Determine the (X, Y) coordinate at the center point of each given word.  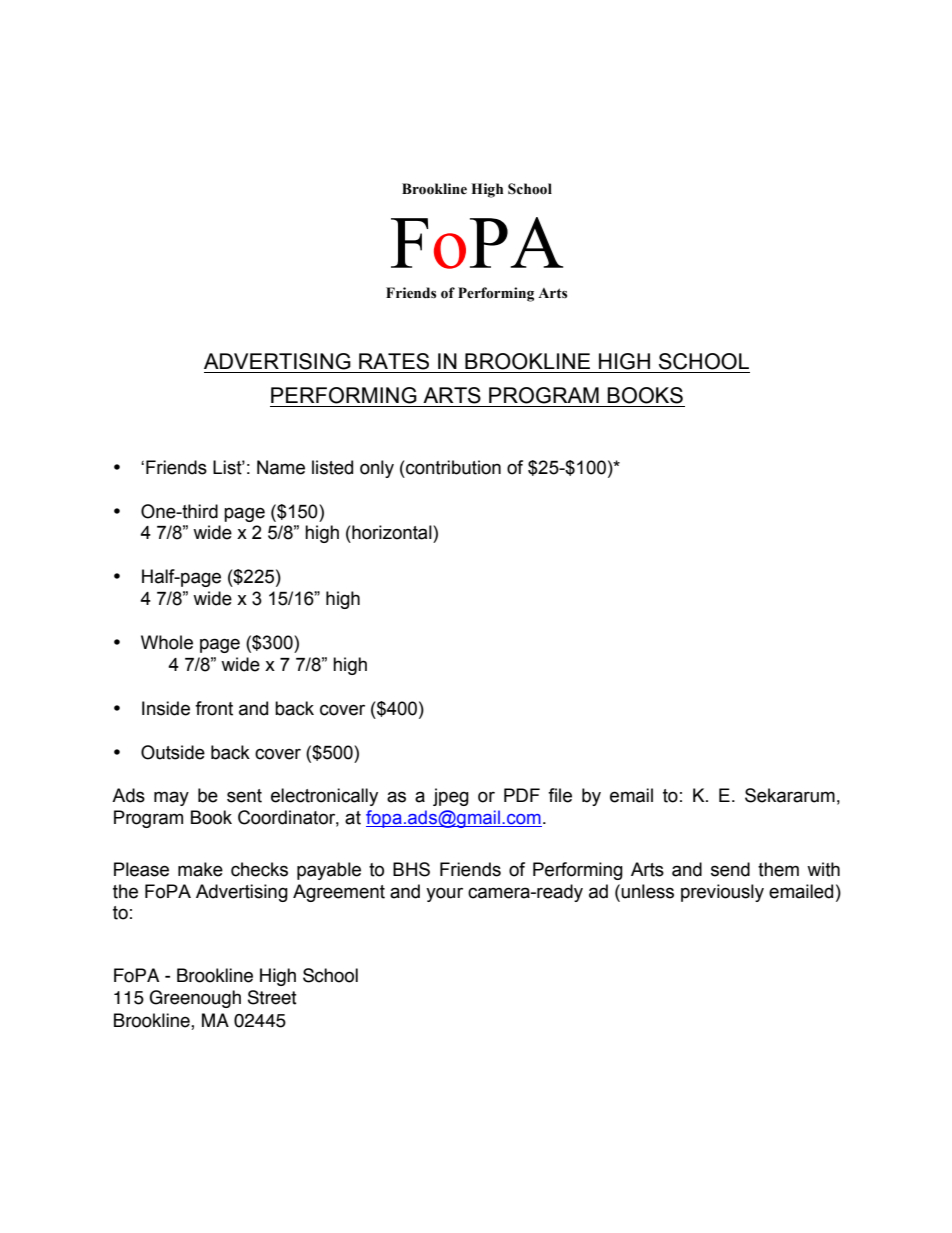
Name (281, 467)
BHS (411, 869)
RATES (394, 361)
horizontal (392, 532)
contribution (452, 467)
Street (272, 997)
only (377, 469)
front (214, 708)
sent (244, 796)
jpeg (451, 797)
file (560, 795)
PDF (522, 795)
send (730, 869)
